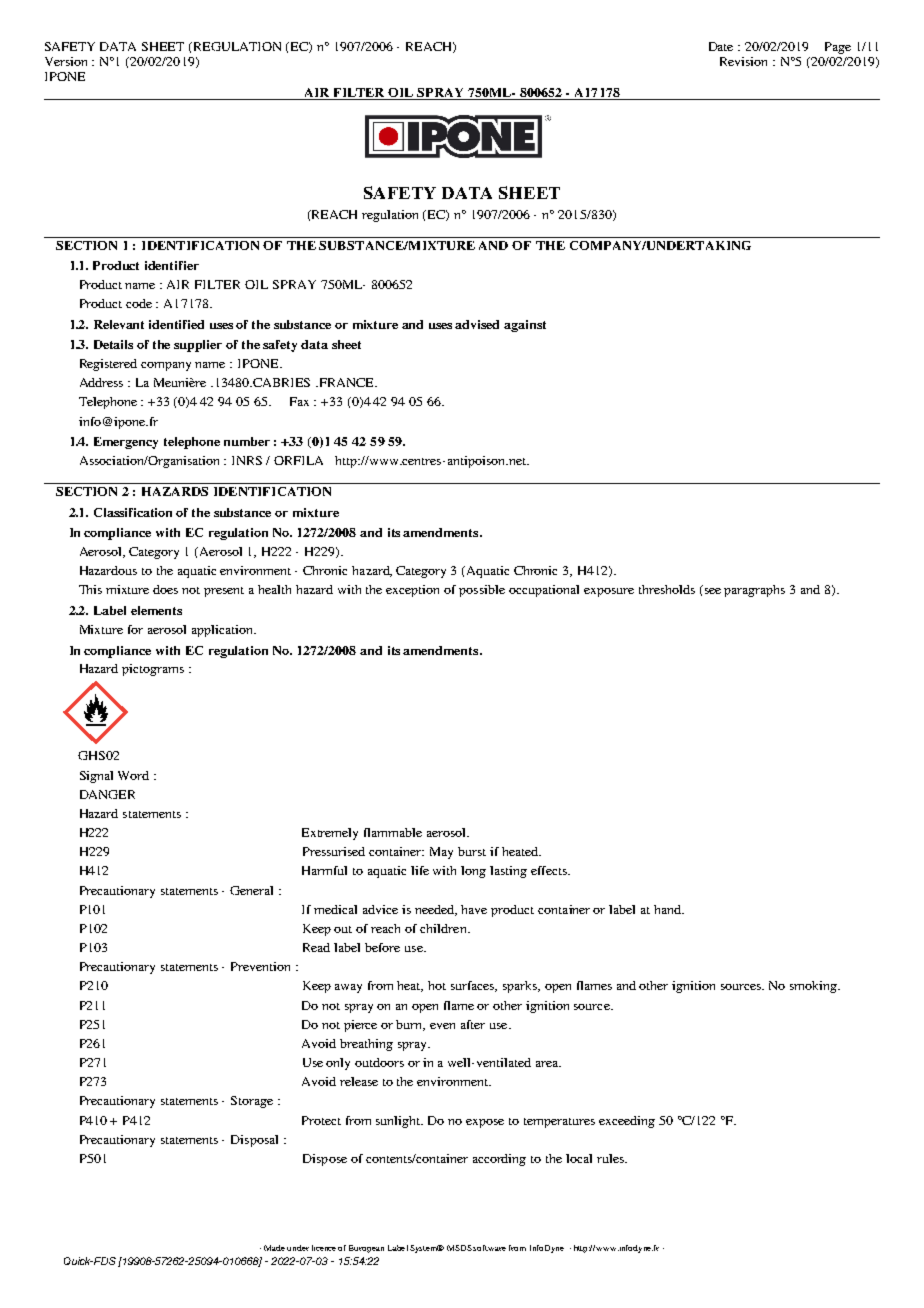 Image resolution: width=924 pixels, height=1308 pixels. What do you see at coordinates (611, 1158) in the page?
I see `rules` at bounding box center [611, 1158].
